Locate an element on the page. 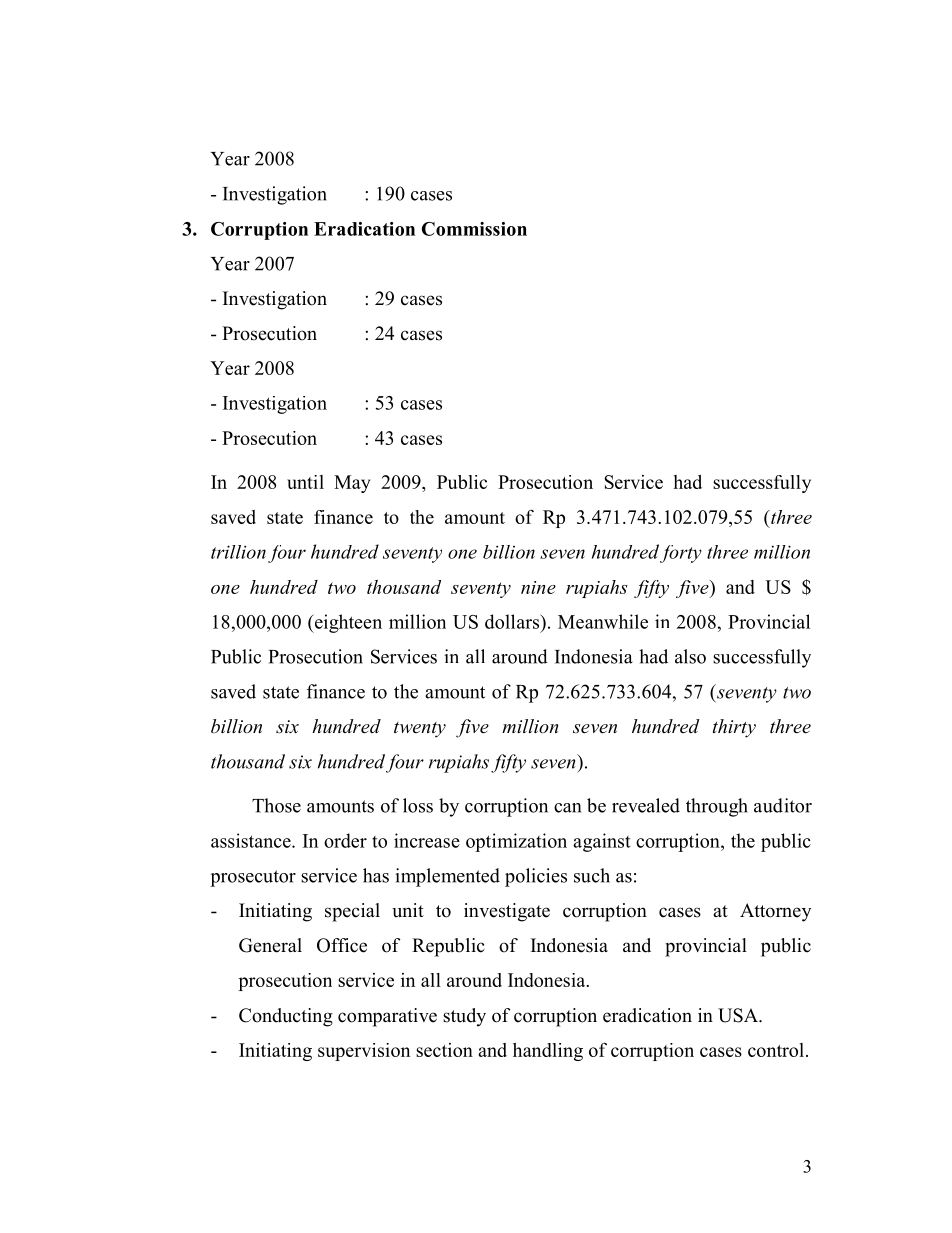 This document has width=952, height=1233. Commission is located at coordinates (474, 229).
